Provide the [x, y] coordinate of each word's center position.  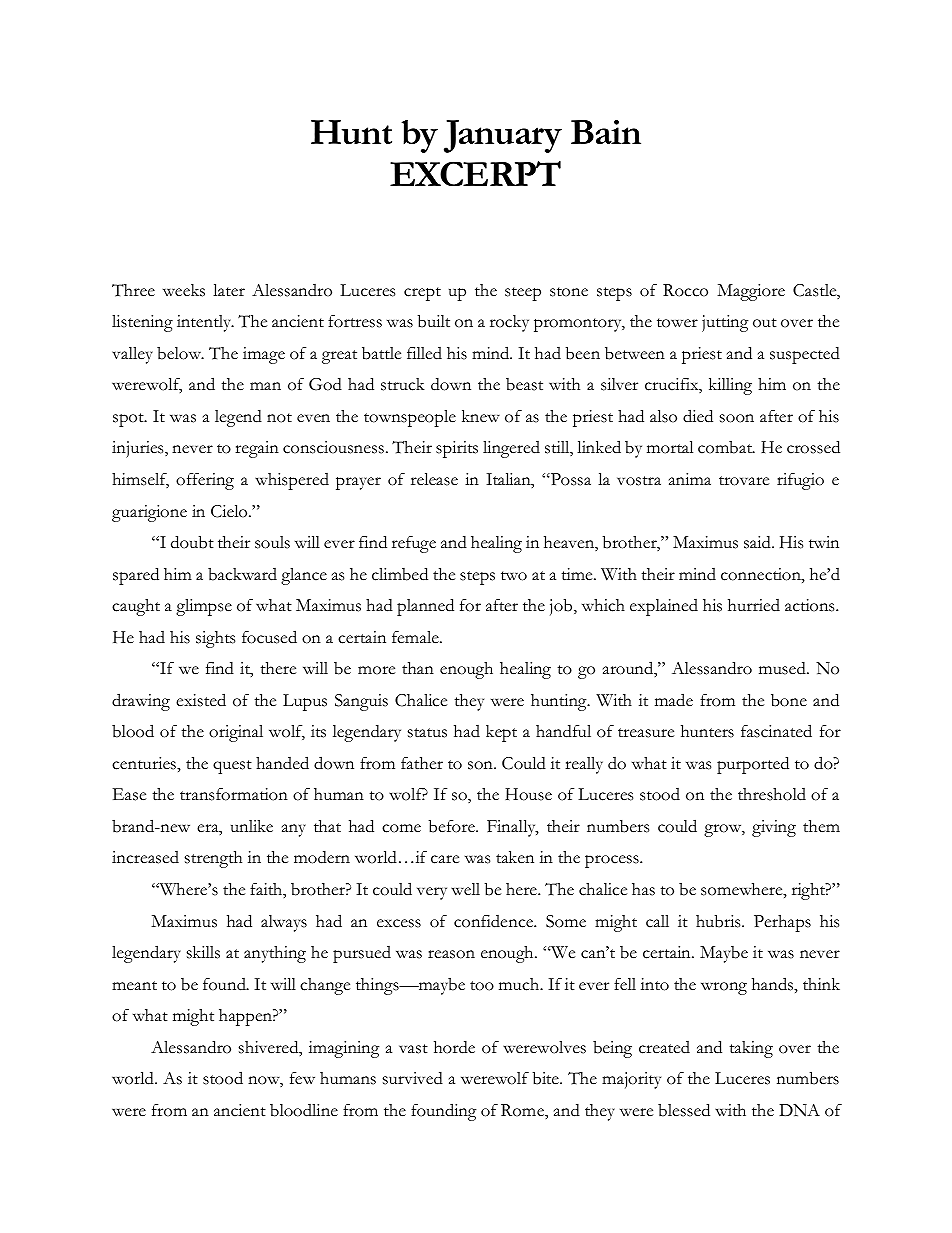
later [229, 290]
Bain [606, 132]
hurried [754, 605]
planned [425, 607]
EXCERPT [475, 174]
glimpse [204, 607]
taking [751, 1049]
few [302, 1078]
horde [454, 1047]
